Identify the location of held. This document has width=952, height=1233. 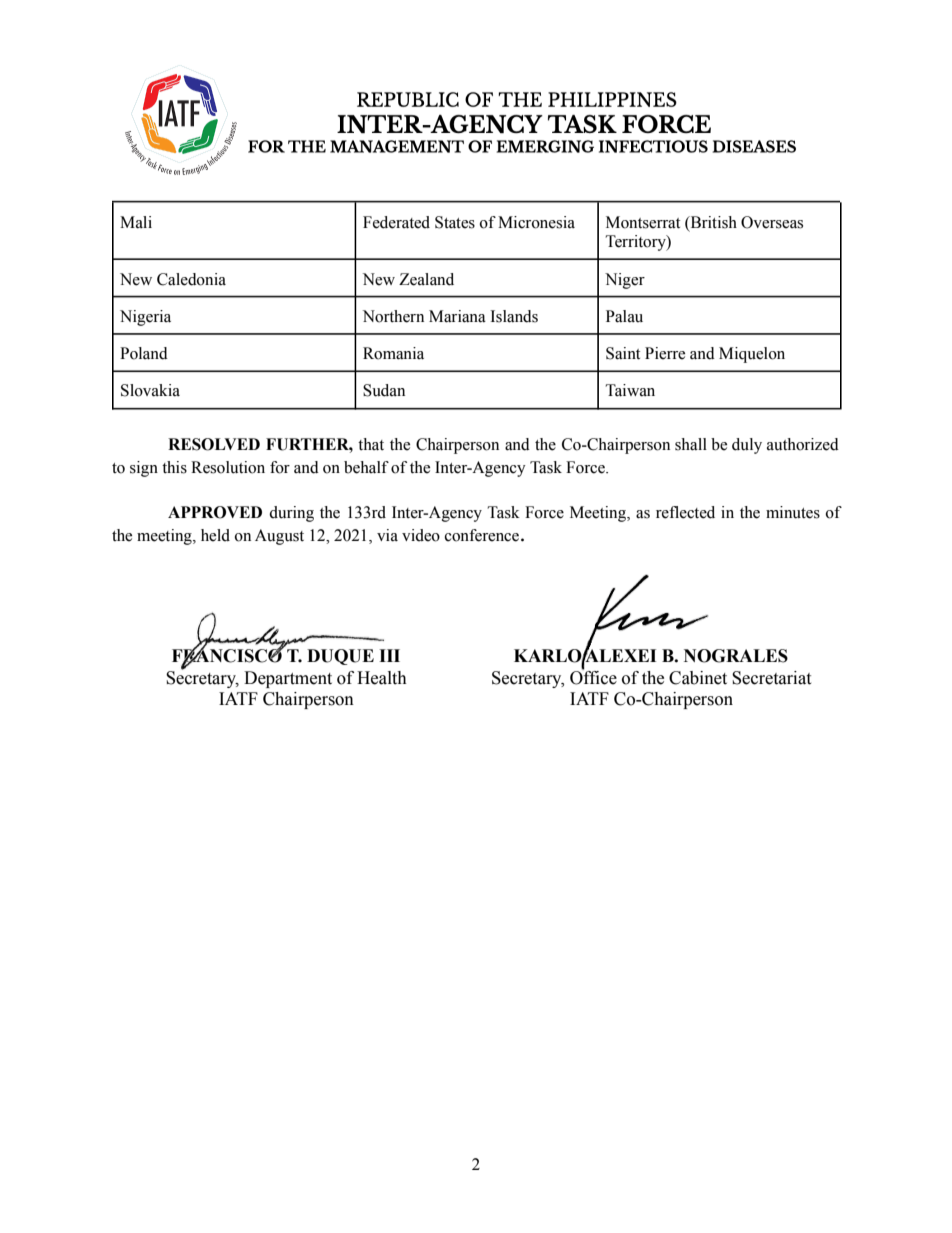
(215, 535).
